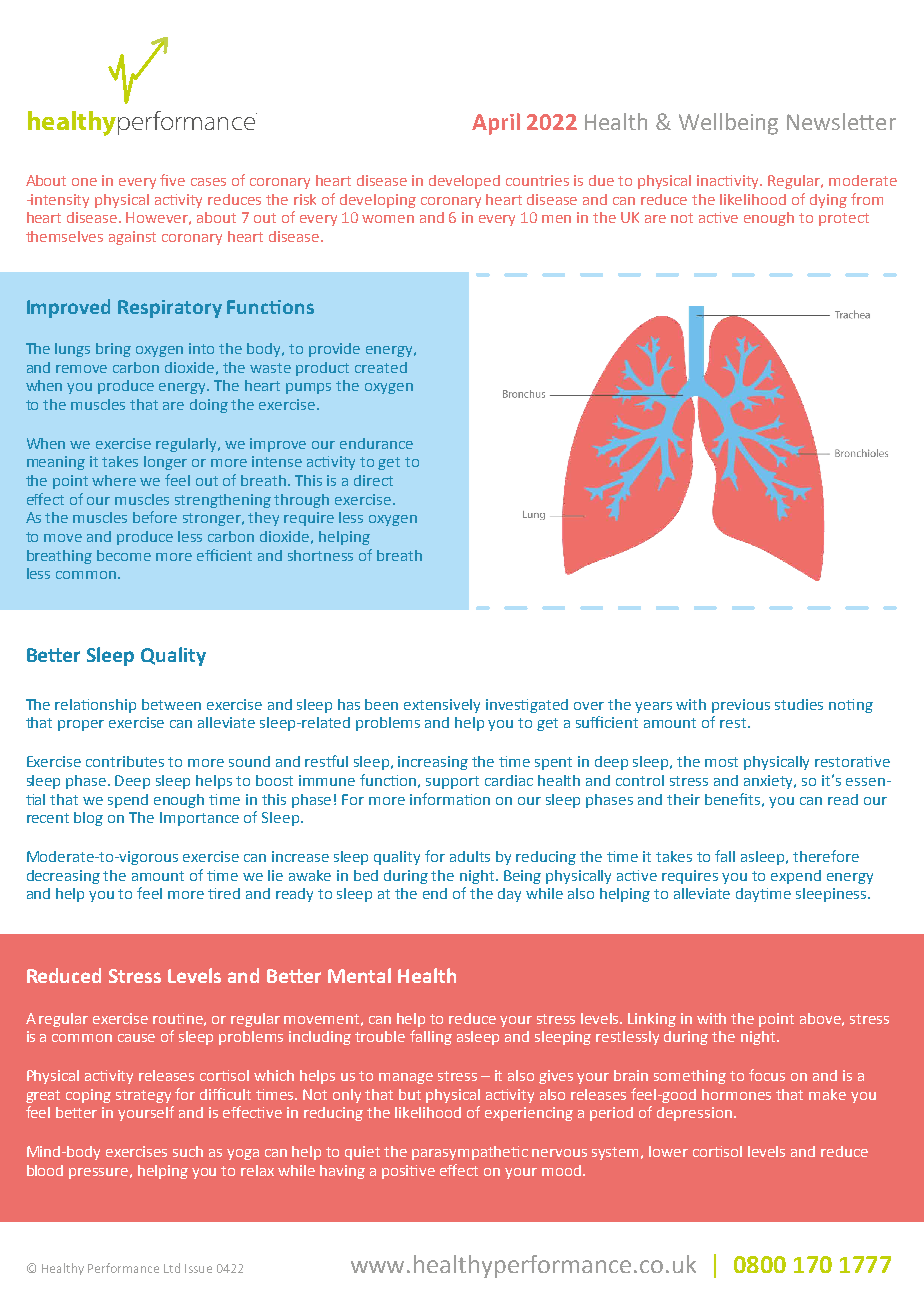 The width and height of the screenshot is (924, 1308). What do you see at coordinates (442, 706) in the screenshot?
I see `extensively` at bounding box center [442, 706].
